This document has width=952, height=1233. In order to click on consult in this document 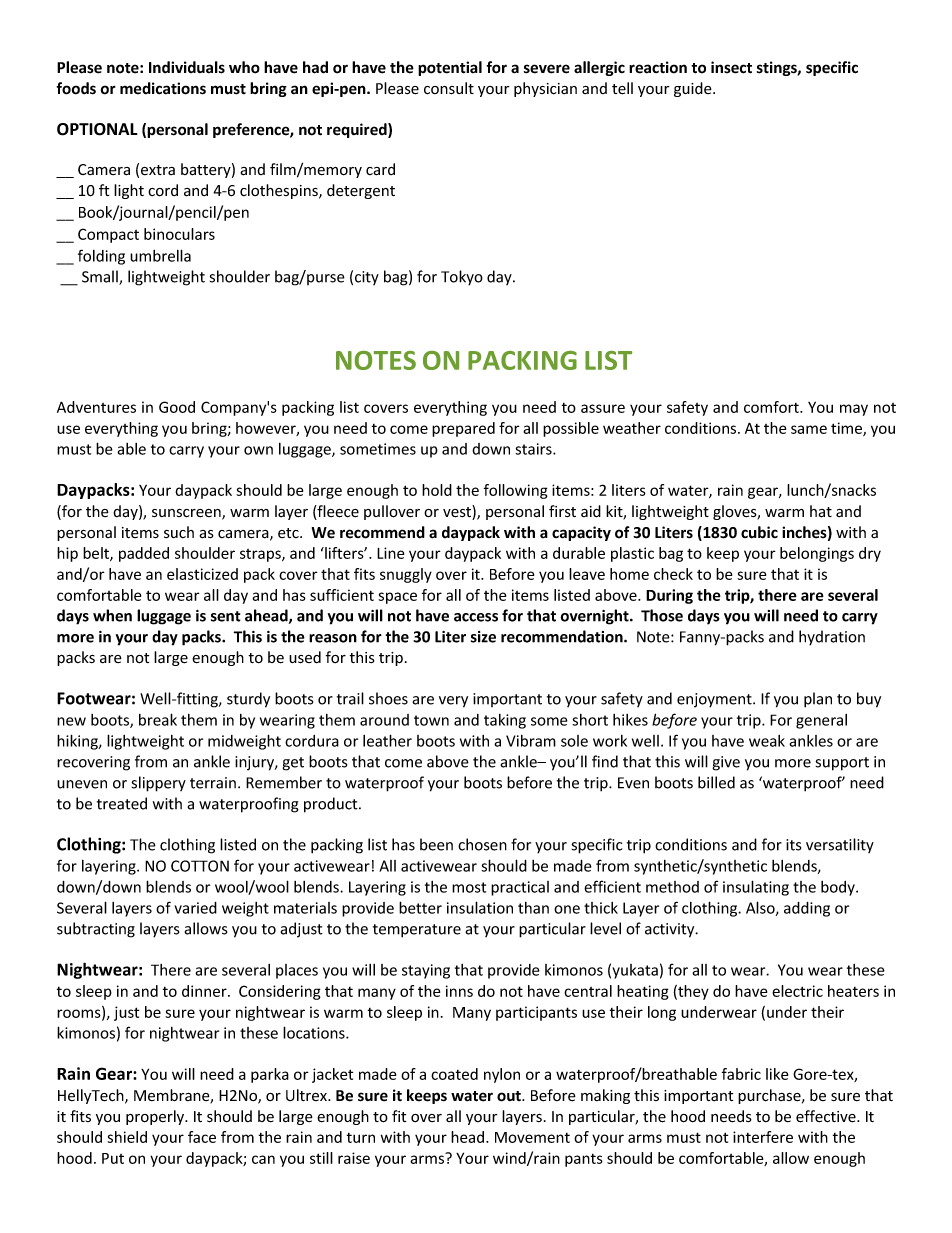, I will do `click(449, 88)`.
